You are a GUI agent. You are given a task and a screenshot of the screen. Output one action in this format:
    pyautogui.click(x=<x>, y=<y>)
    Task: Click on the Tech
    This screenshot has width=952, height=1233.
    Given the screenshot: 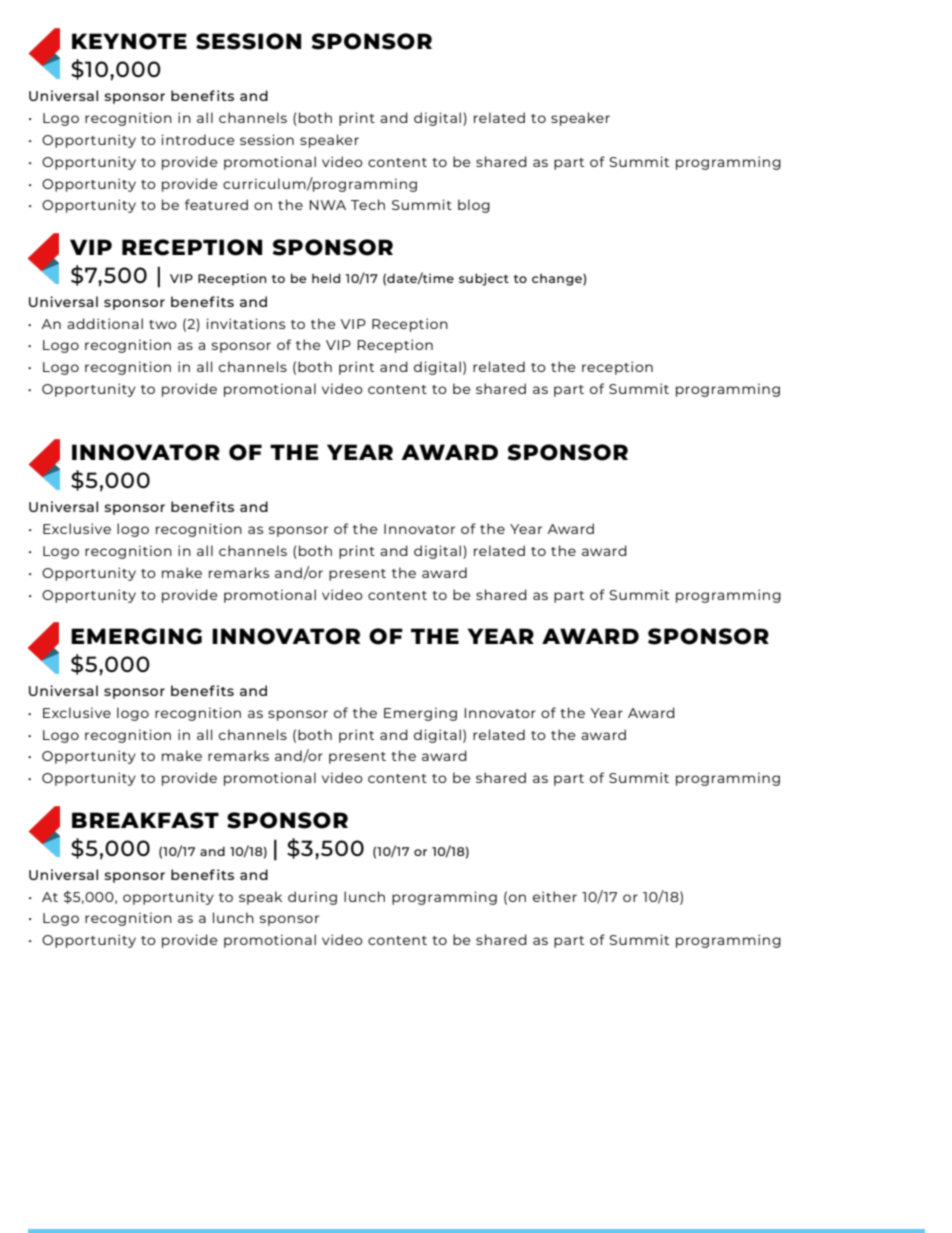 What is the action you would take?
    pyautogui.click(x=368, y=204)
